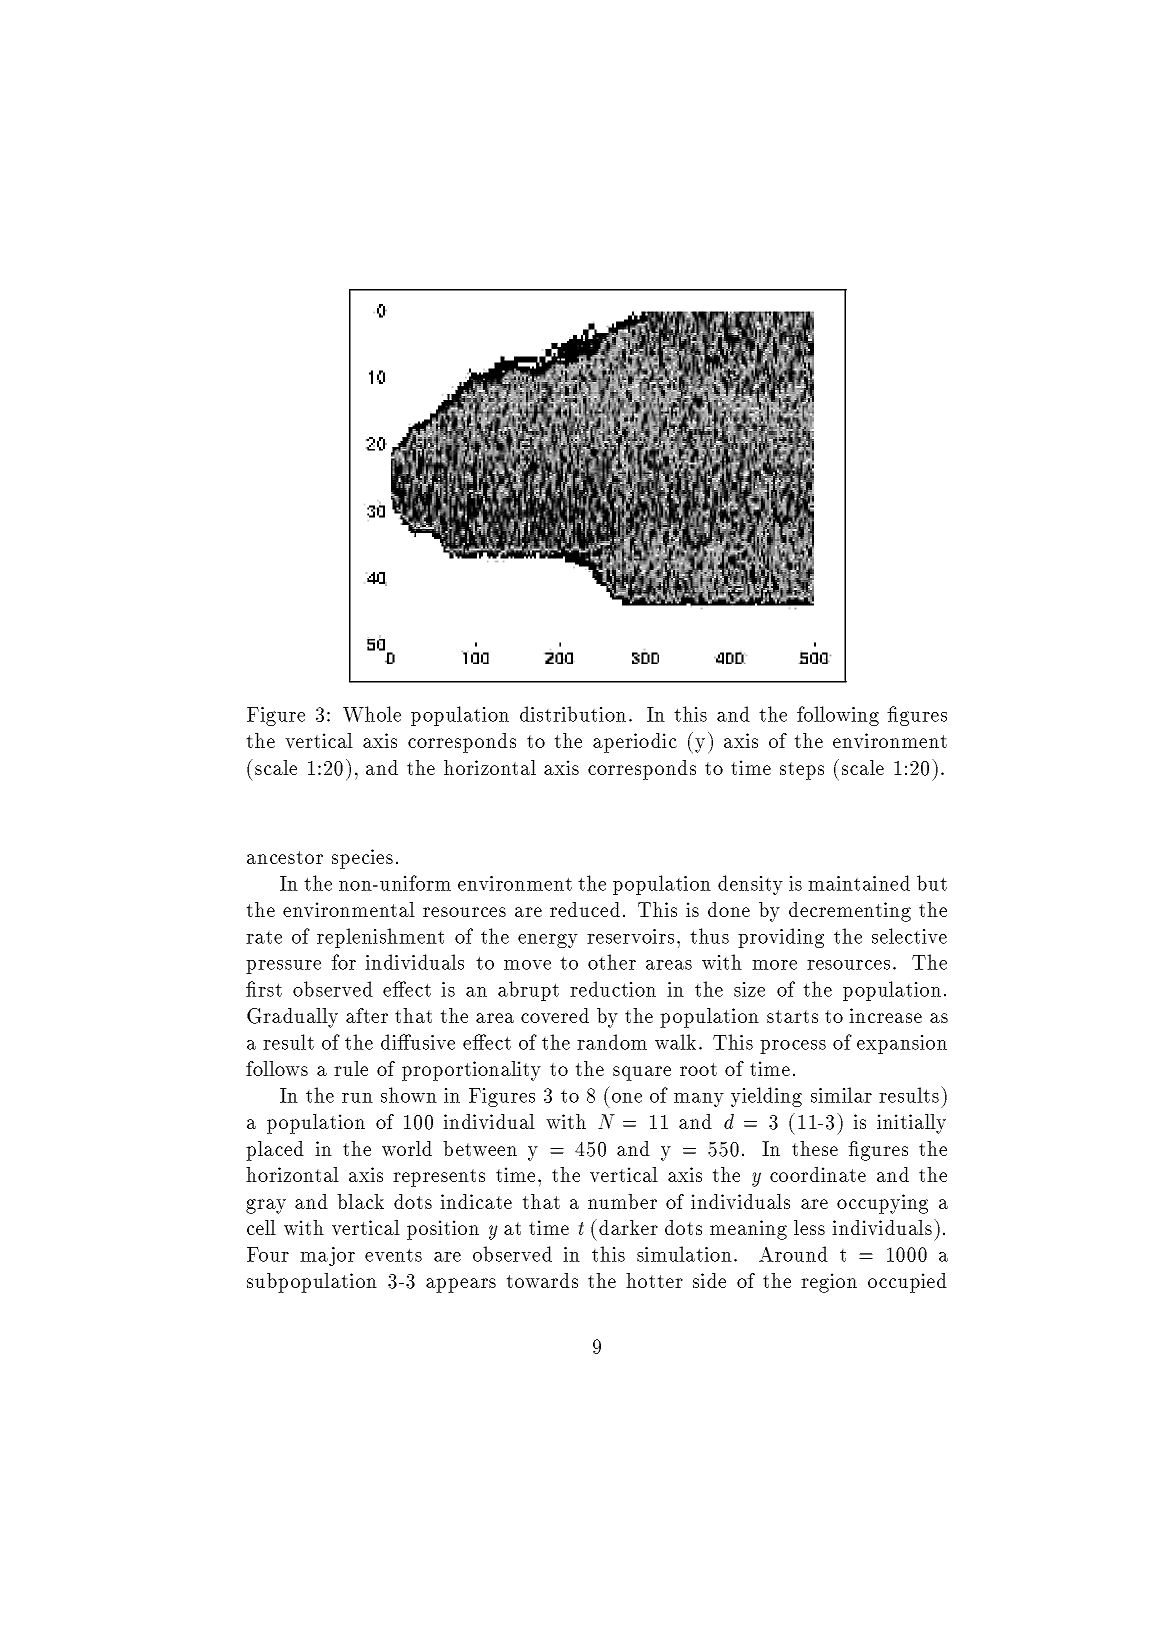  What do you see at coordinates (829, 1283) in the screenshot?
I see `region` at bounding box center [829, 1283].
